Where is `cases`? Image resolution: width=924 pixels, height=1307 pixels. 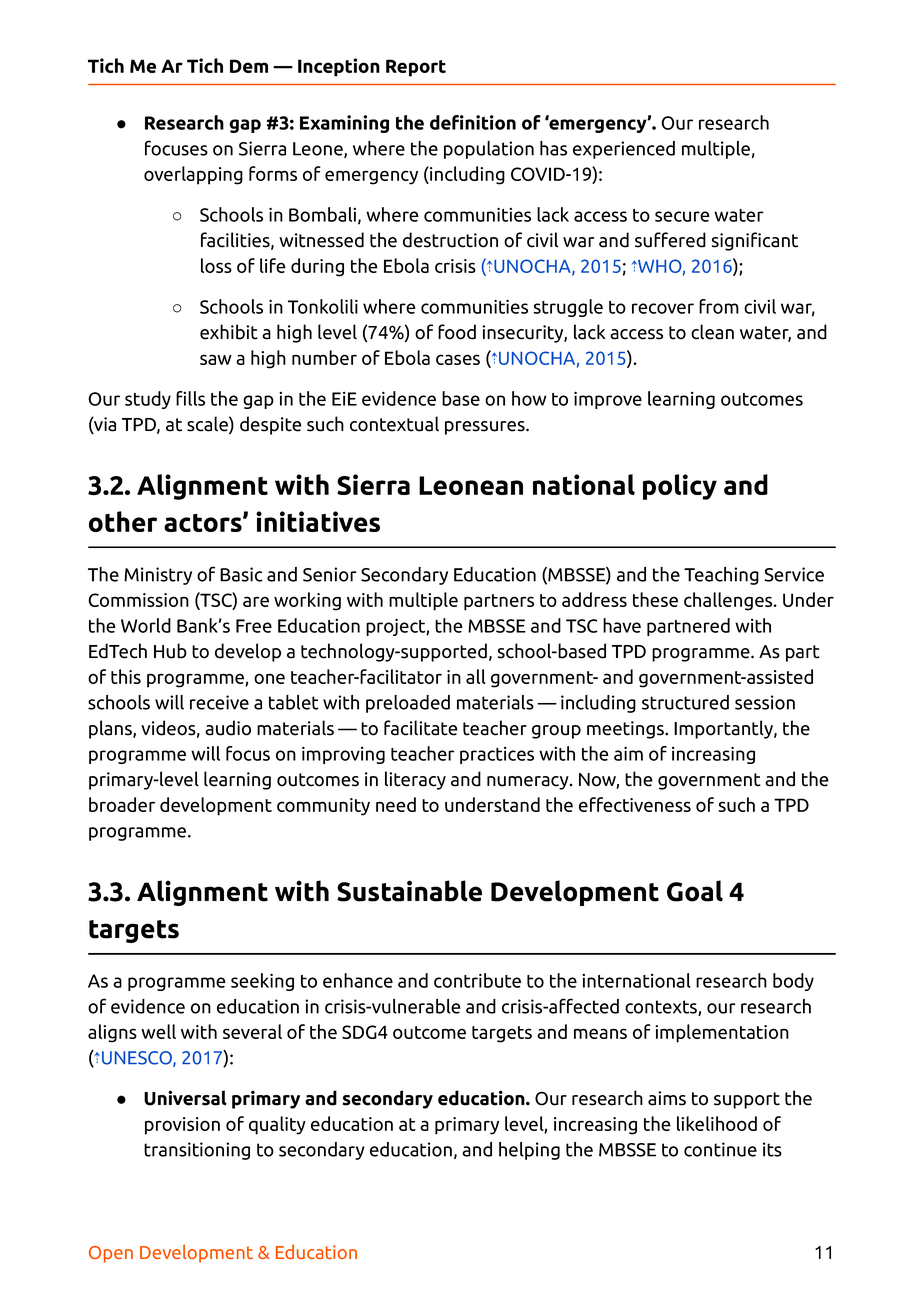
cases is located at coordinates (458, 359).
